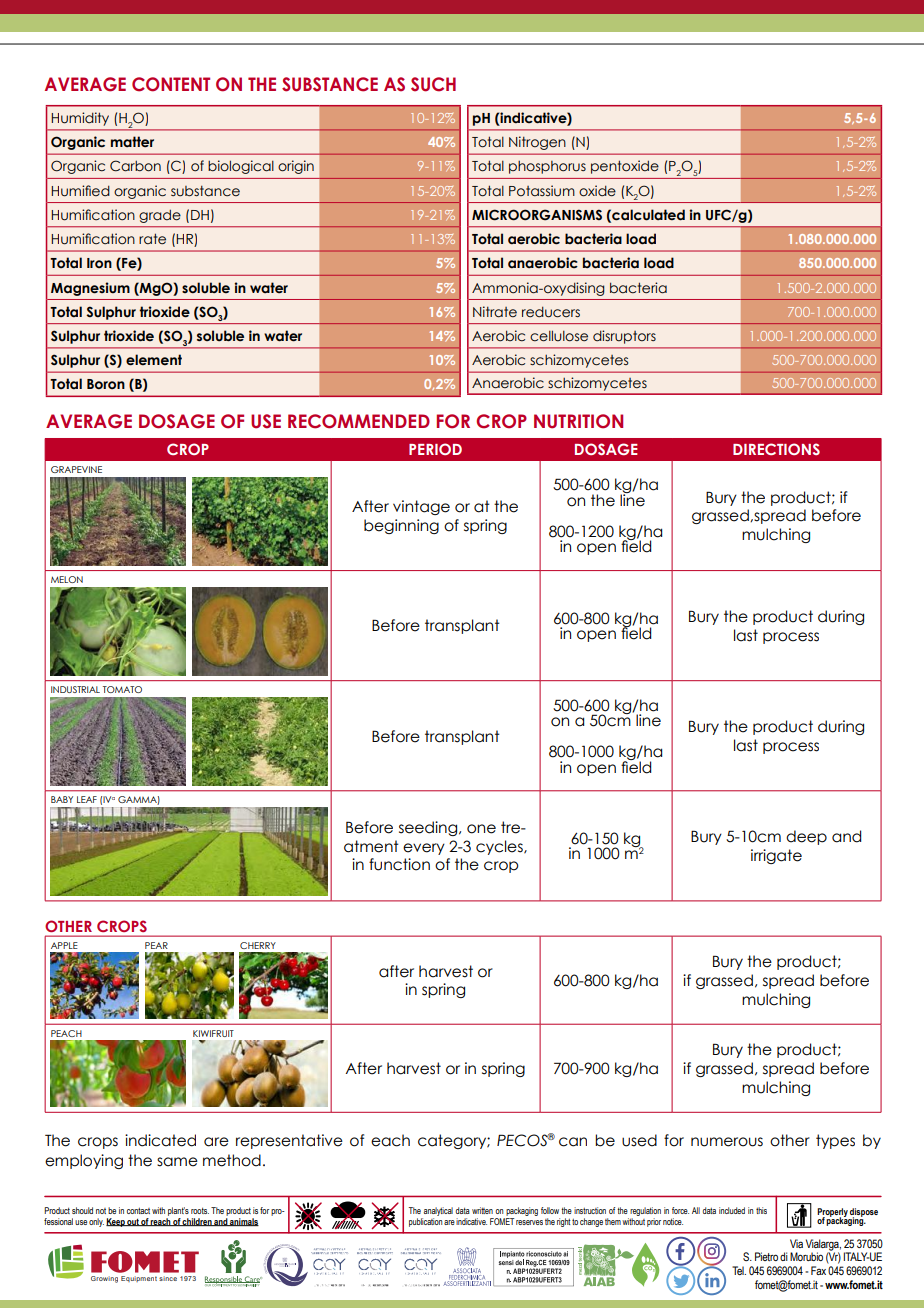  What do you see at coordinates (776, 449) in the image?
I see `DIRECTIONS` at bounding box center [776, 449].
